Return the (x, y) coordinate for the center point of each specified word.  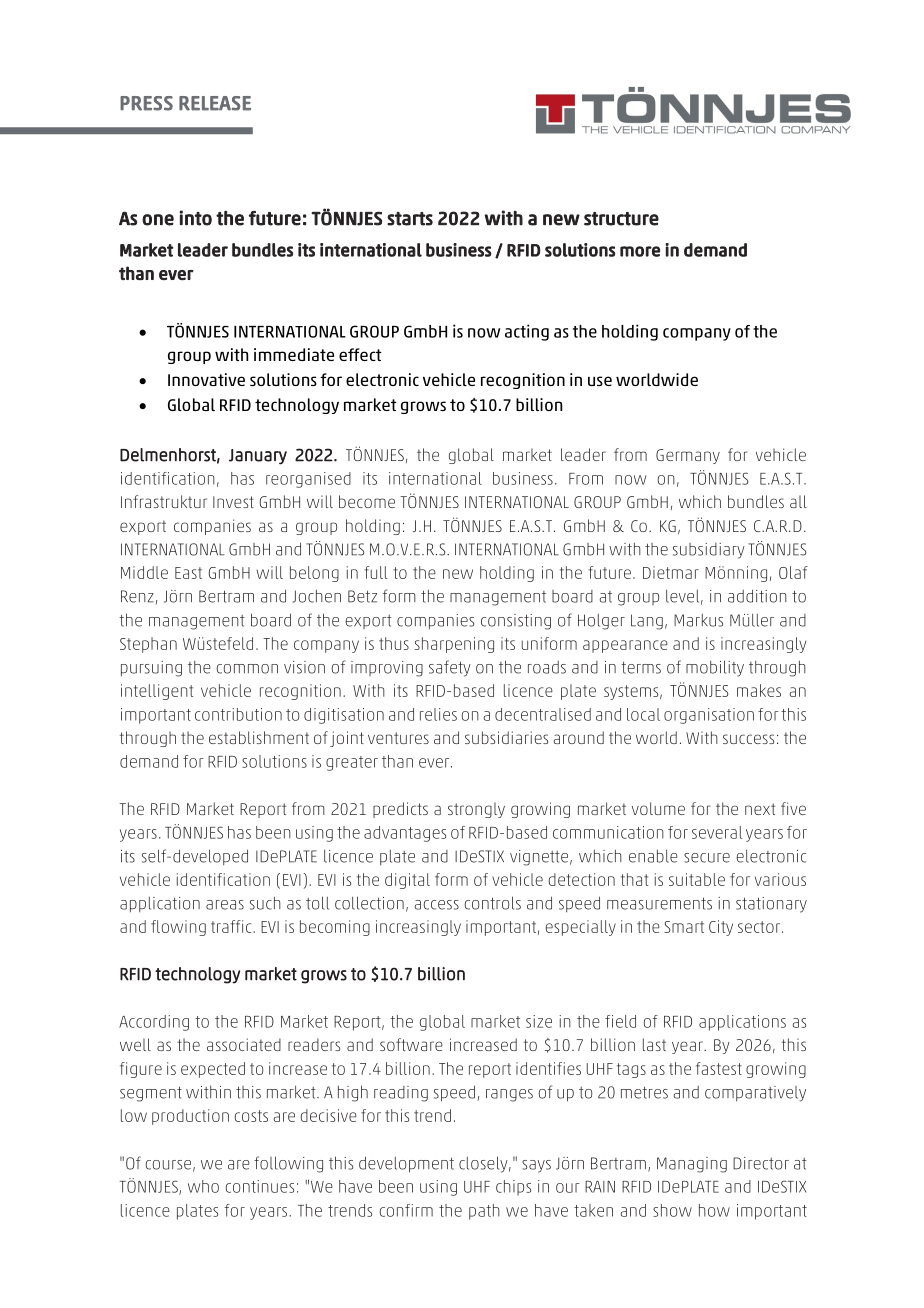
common (247, 669)
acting (527, 332)
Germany (688, 456)
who (203, 1186)
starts (410, 219)
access (437, 905)
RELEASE (215, 103)
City (721, 928)
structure (621, 219)
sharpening (454, 645)
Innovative (206, 379)
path (484, 1212)
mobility (715, 668)
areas (225, 905)
